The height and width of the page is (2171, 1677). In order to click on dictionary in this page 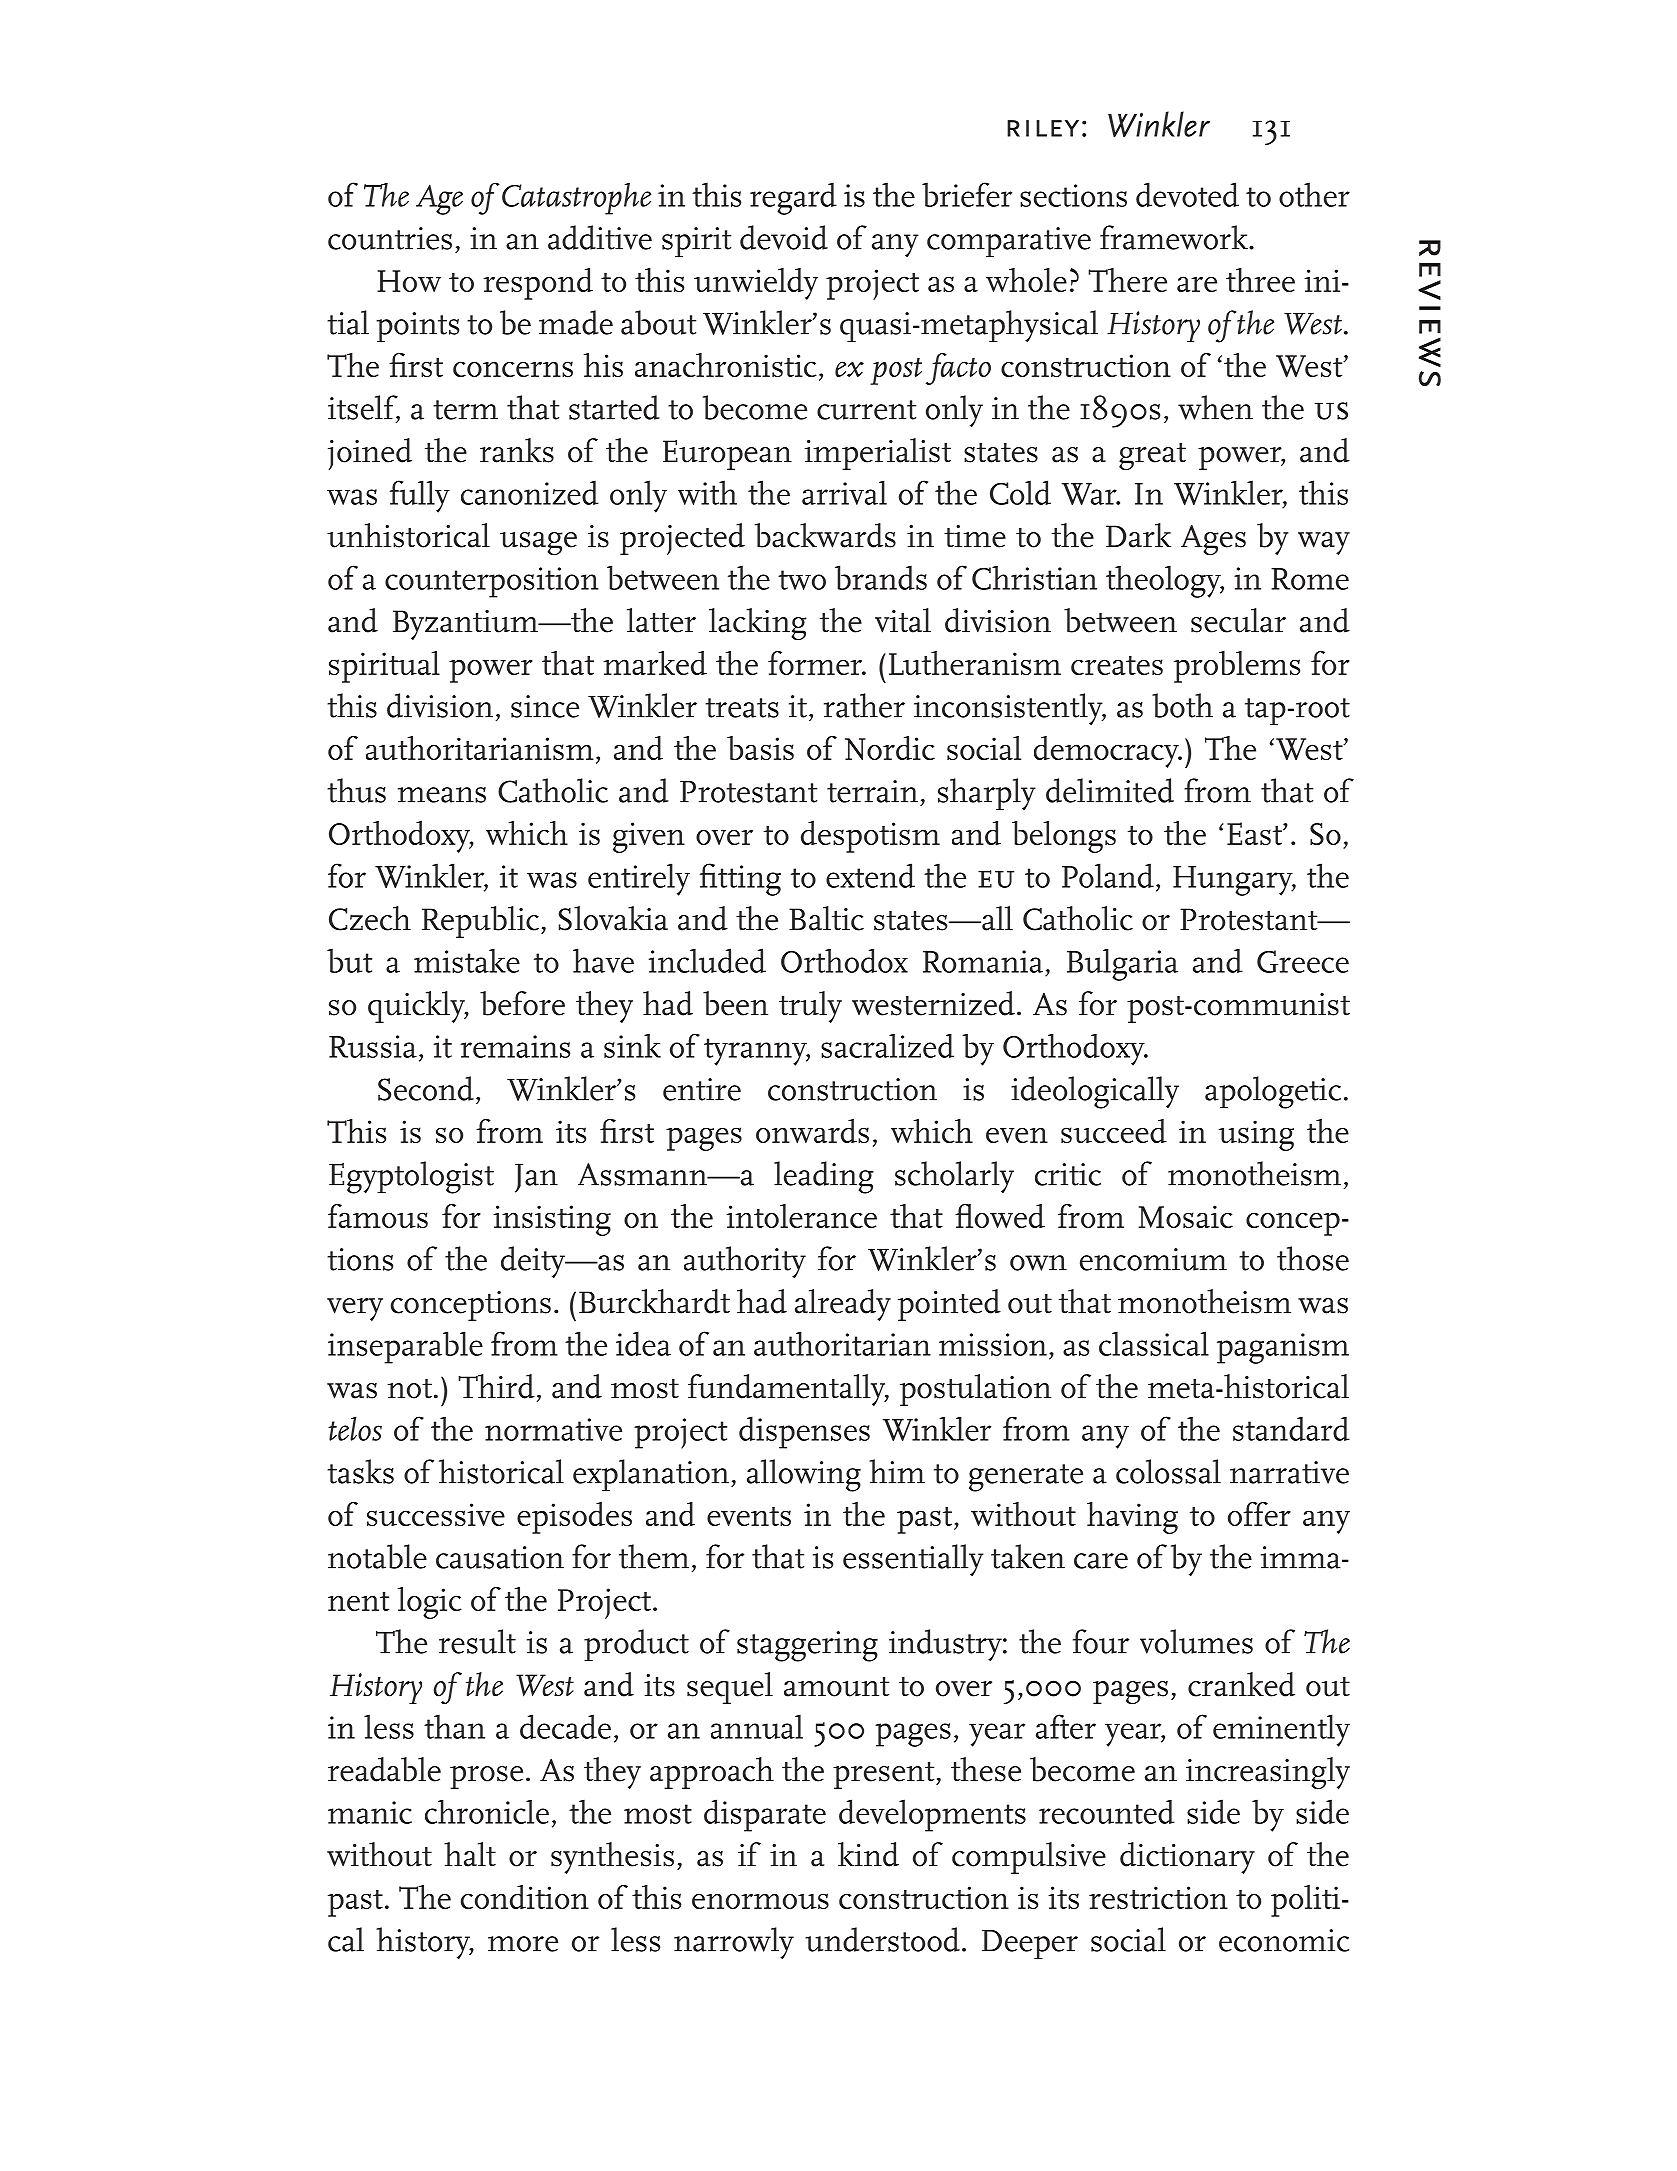, I will do `click(1187, 1858)`.
